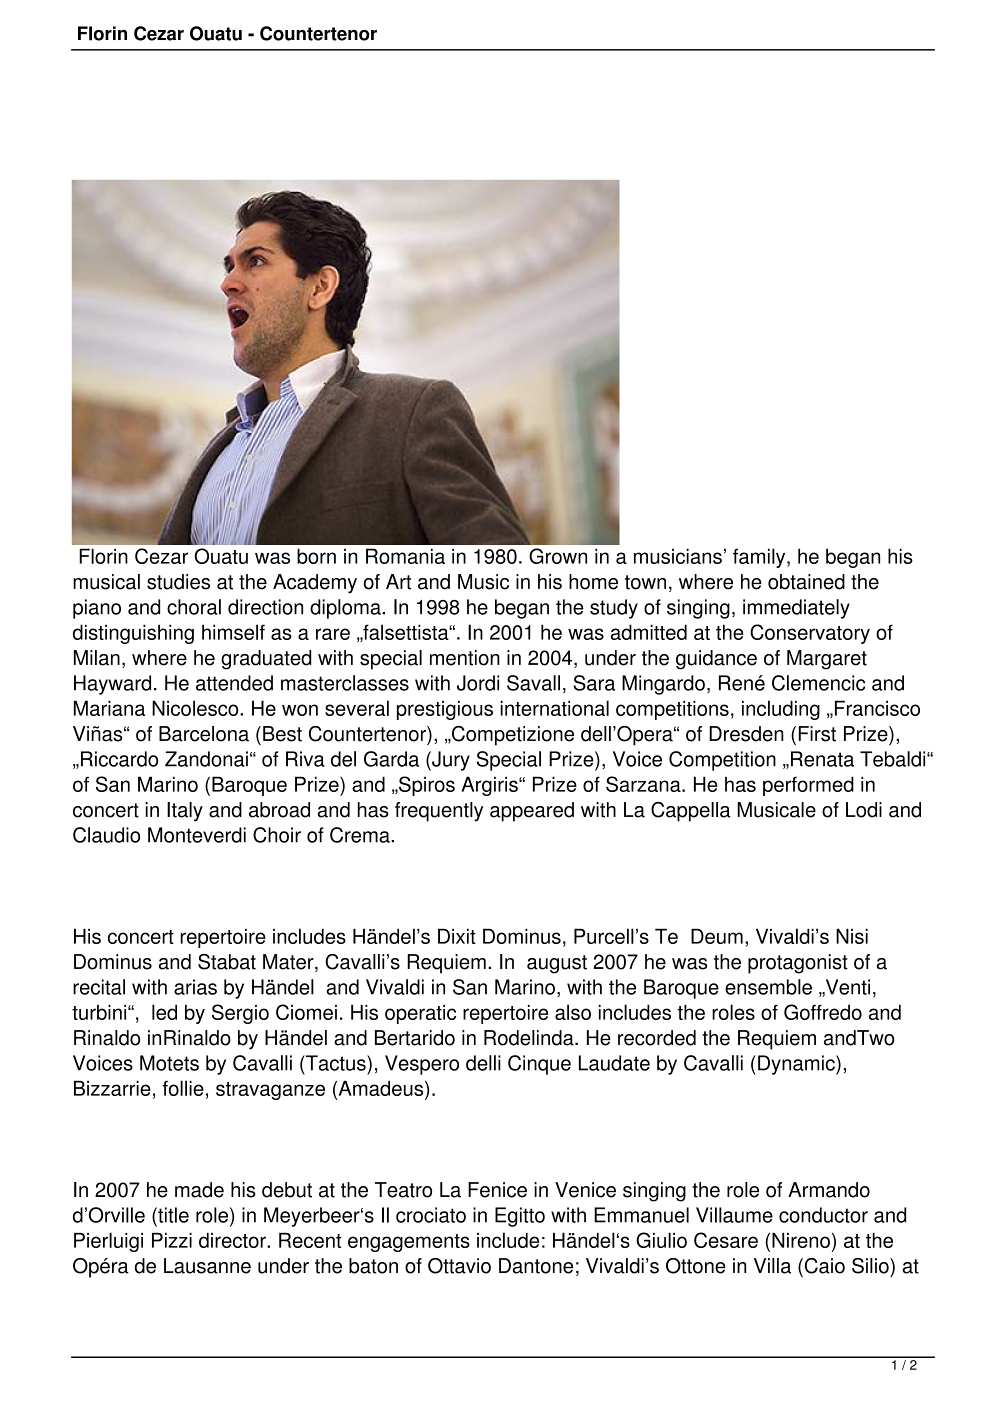 This page has height=1422, width=1006. What do you see at coordinates (657, 1038) in the page?
I see `recorded` at bounding box center [657, 1038].
